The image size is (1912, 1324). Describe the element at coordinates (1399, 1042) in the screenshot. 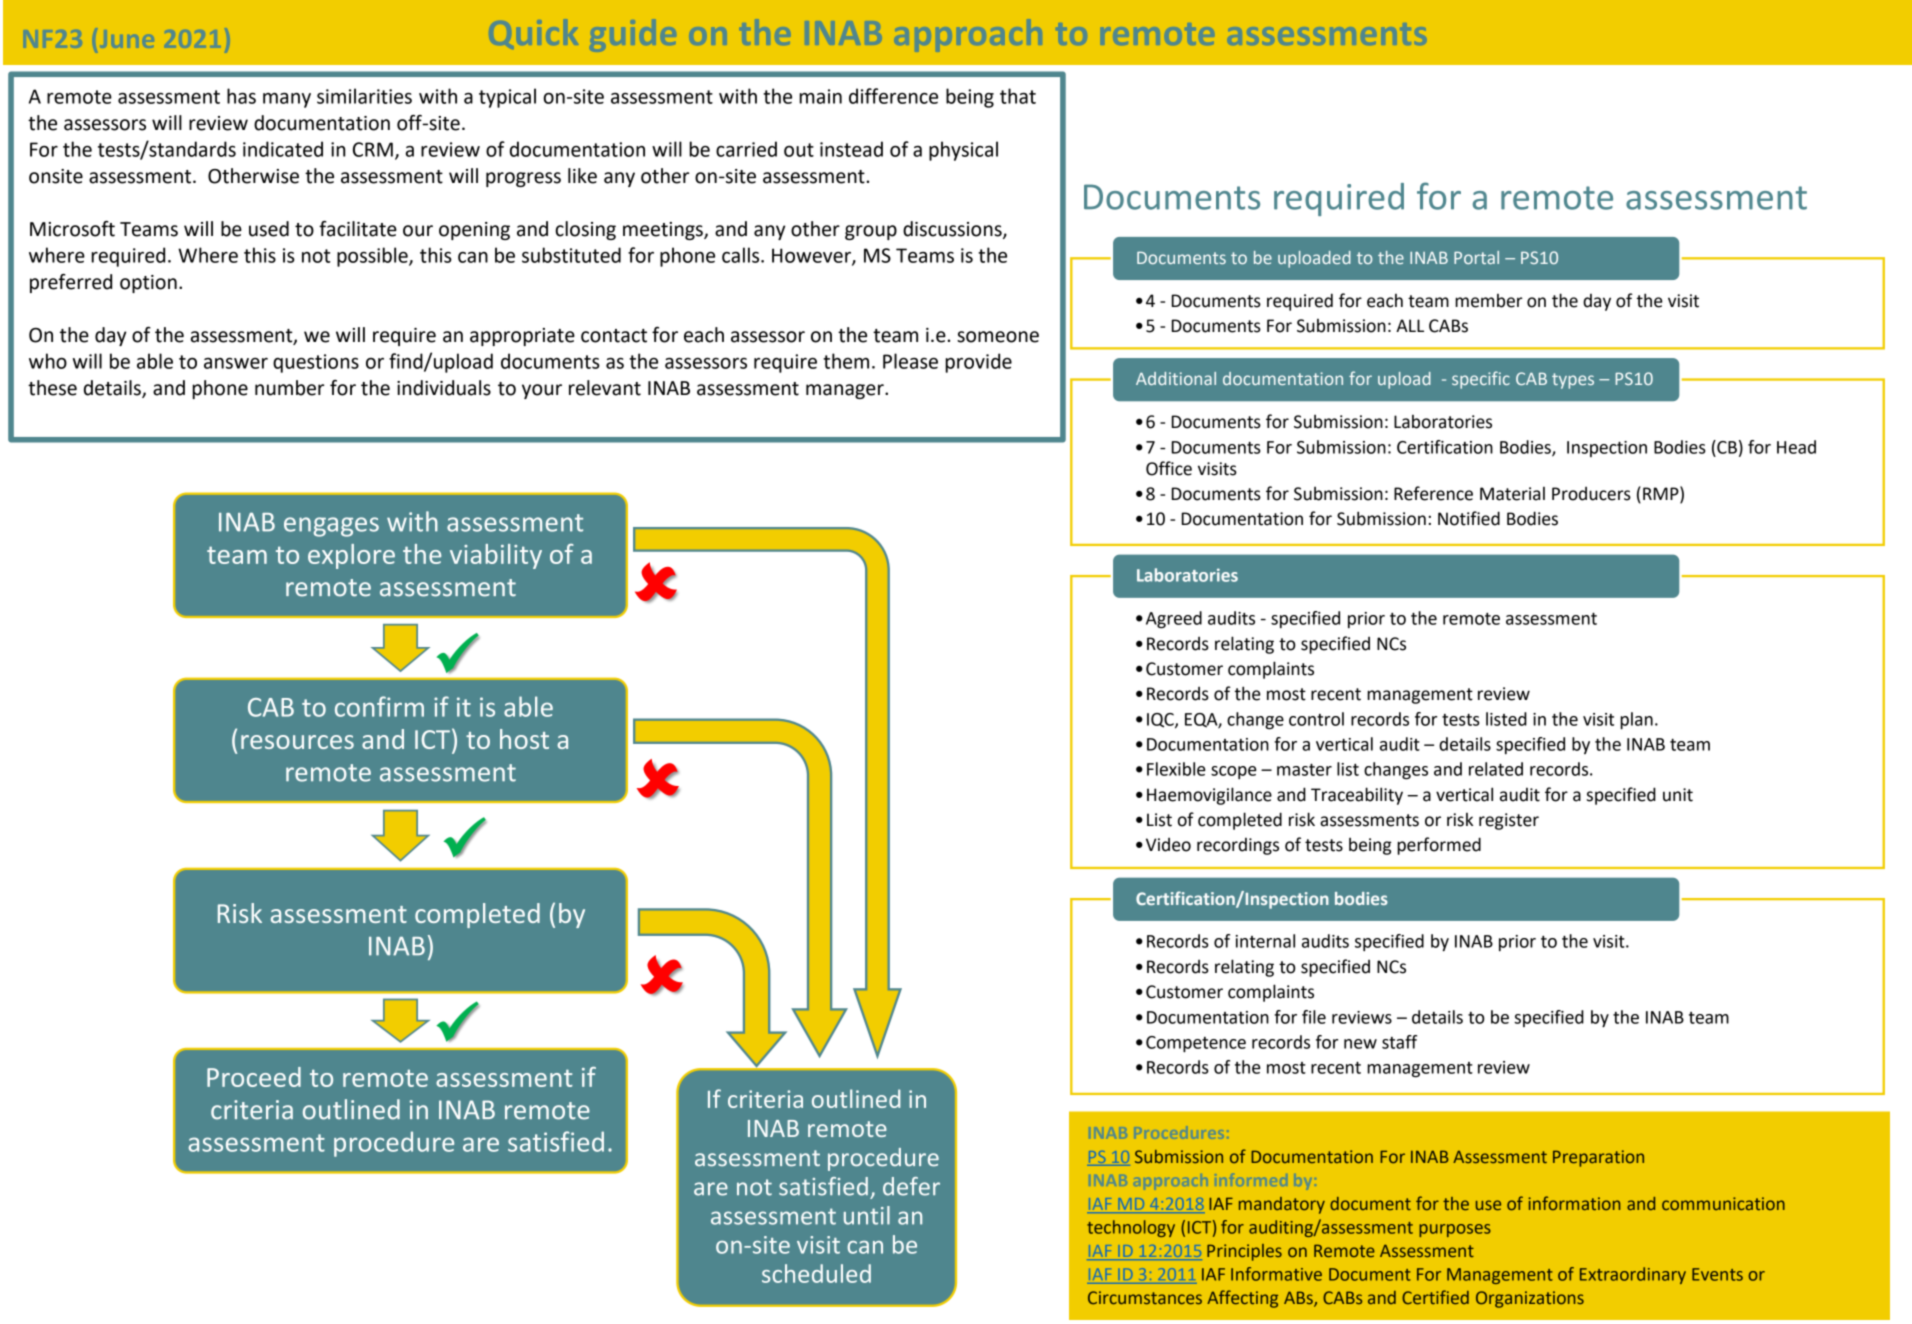

I see `staff` at that location.
